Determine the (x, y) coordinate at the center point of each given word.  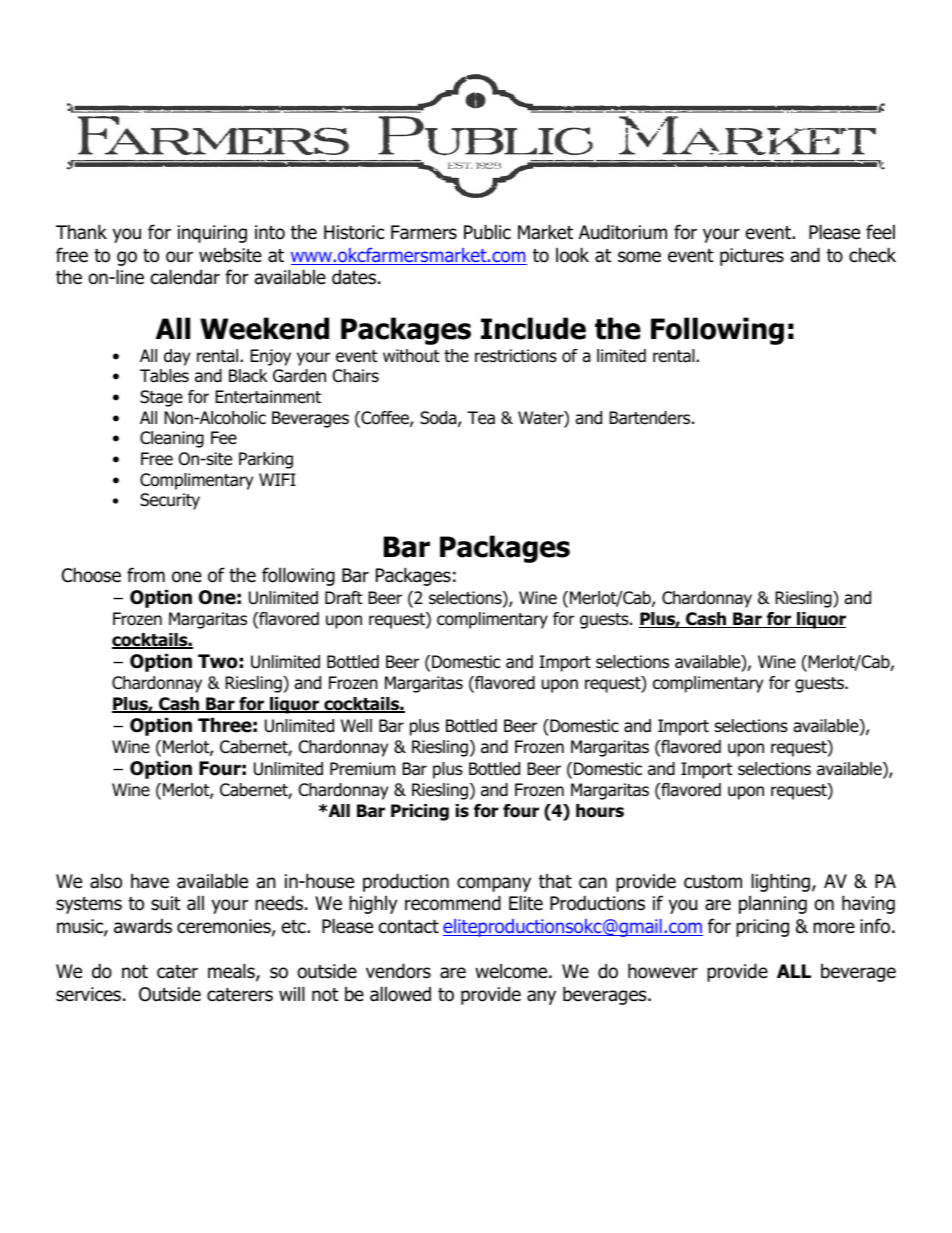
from (146, 575)
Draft (344, 598)
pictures (752, 257)
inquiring (212, 234)
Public (487, 232)
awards (143, 926)
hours (600, 811)
